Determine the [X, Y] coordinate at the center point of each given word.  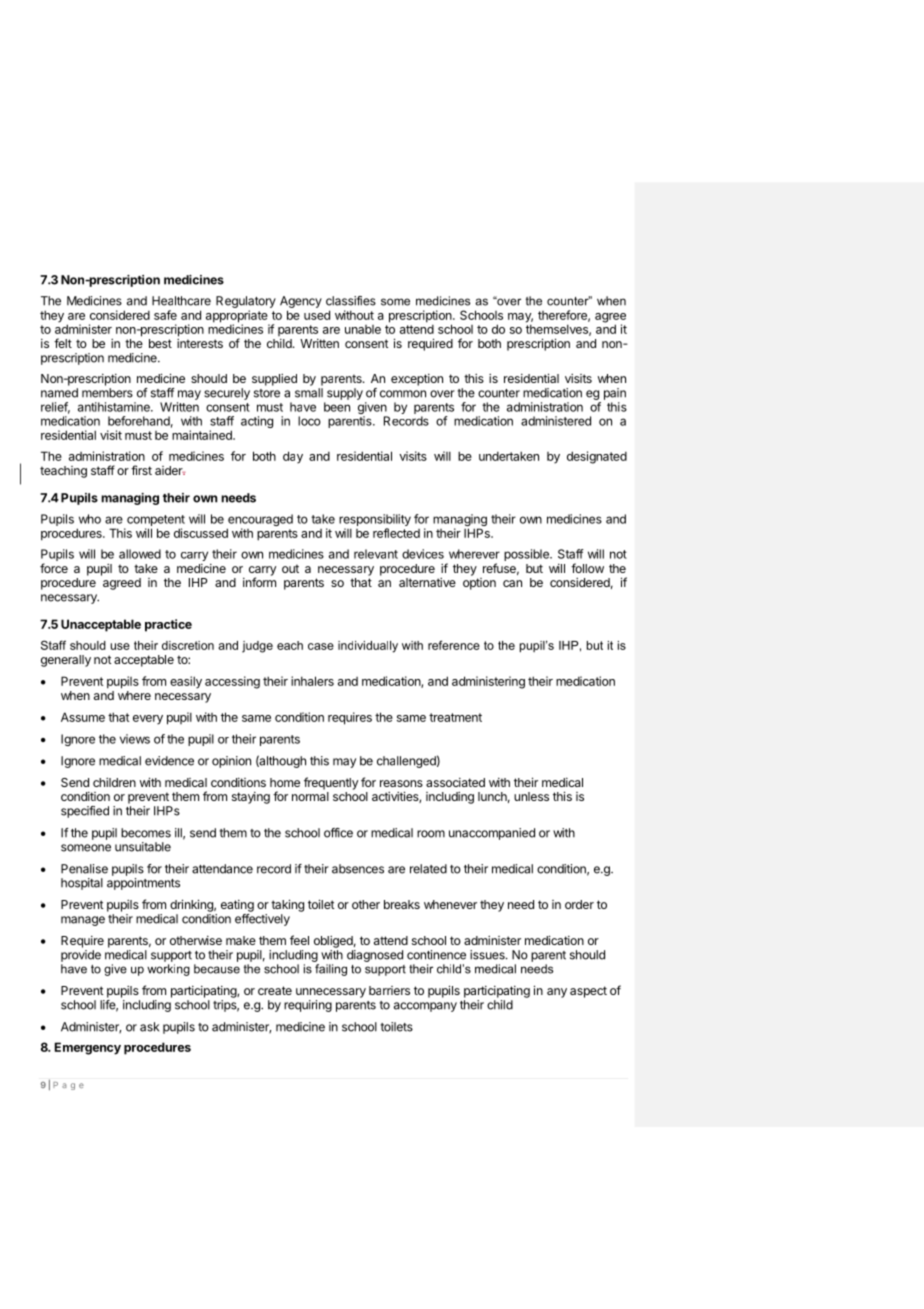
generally [66, 661]
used [317, 315]
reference [454, 645]
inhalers [312, 681]
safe [165, 315]
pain [615, 394]
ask [149, 1027]
